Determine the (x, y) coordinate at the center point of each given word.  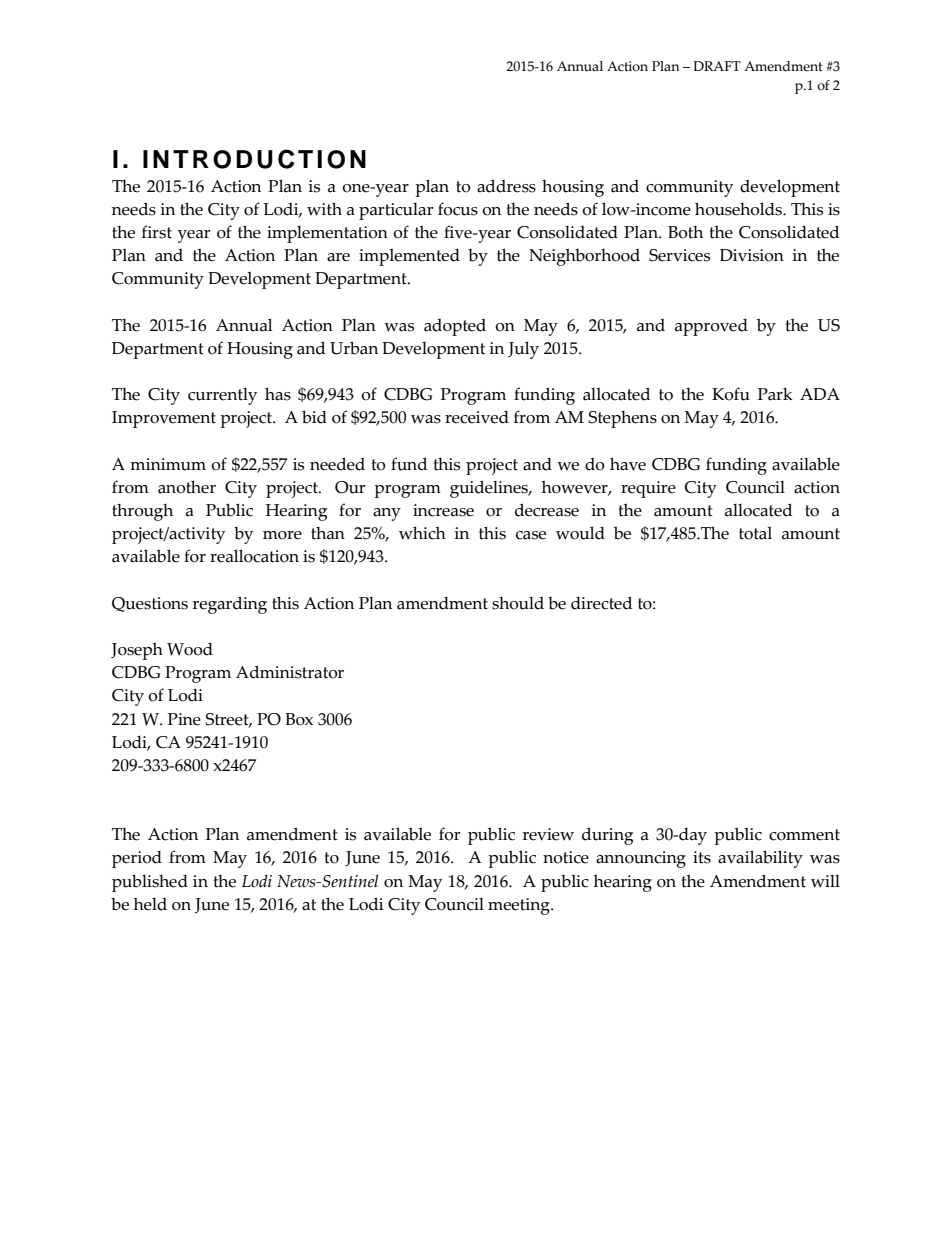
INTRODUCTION (254, 159)
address (506, 186)
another (187, 487)
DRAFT (717, 66)
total (755, 533)
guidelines (490, 489)
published (150, 883)
